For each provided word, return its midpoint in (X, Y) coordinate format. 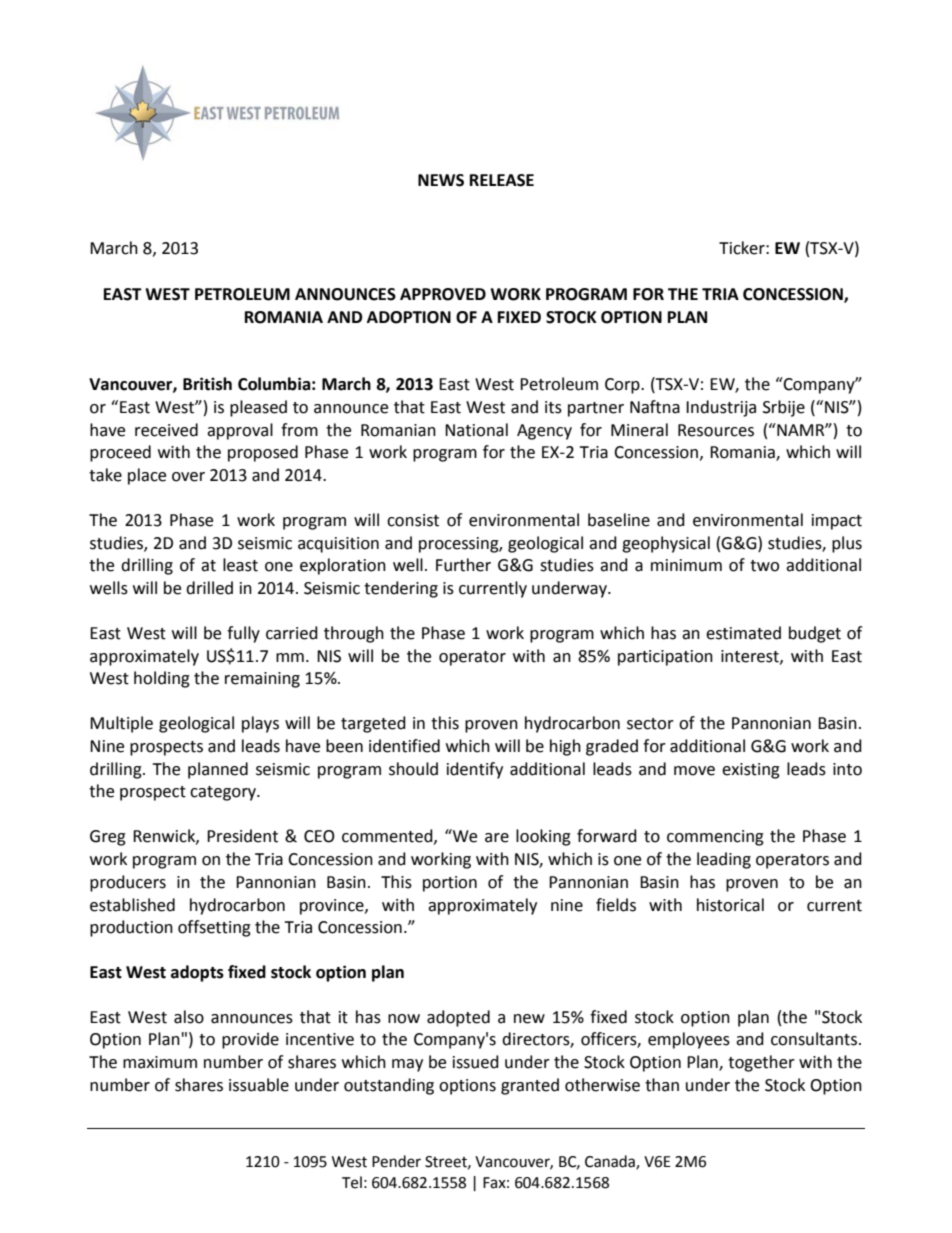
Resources (716, 430)
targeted (373, 724)
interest (751, 657)
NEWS (441, 180)
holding (162, 679)
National (476, 430)
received (166, 430)
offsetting (214, 928)
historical (730, 905)
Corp (623, 386)
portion (450, 884)
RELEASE (502, 180)
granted (530, 1086)
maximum (160, 1062)
